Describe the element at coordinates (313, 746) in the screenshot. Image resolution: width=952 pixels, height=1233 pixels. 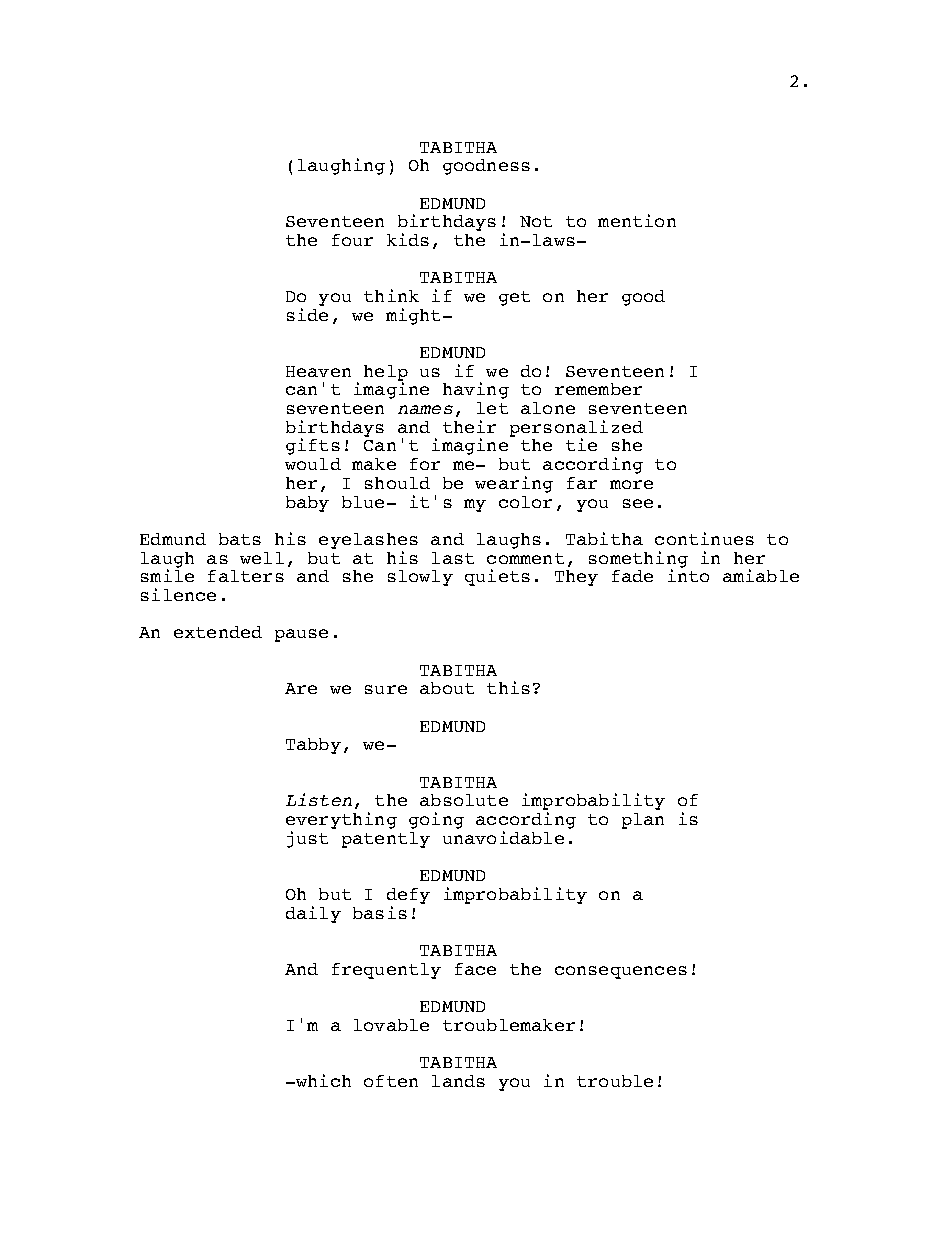
I see `Tabby` at that location.
